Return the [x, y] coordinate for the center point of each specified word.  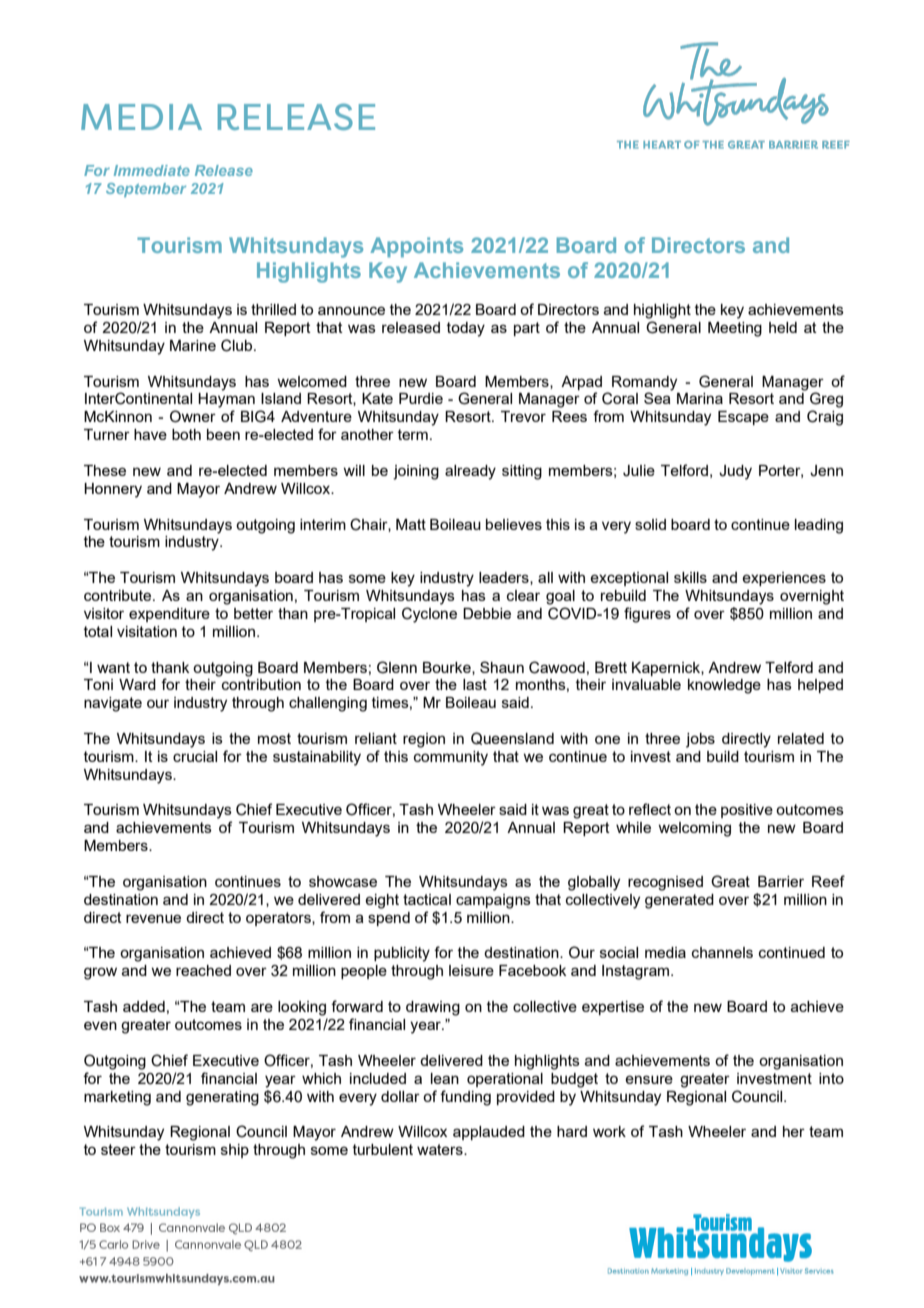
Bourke [448, 668]
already [470, 472]
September [146, 190]
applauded [489, 1133]
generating [222, 1098]
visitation [147, 631]
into [831, 1078]
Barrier [781, 881]
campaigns [493, 901]
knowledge [724, 686]
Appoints [416, 247]
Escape [743, 418]
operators [279, 919]
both [186, 434]
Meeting [735, 329]
